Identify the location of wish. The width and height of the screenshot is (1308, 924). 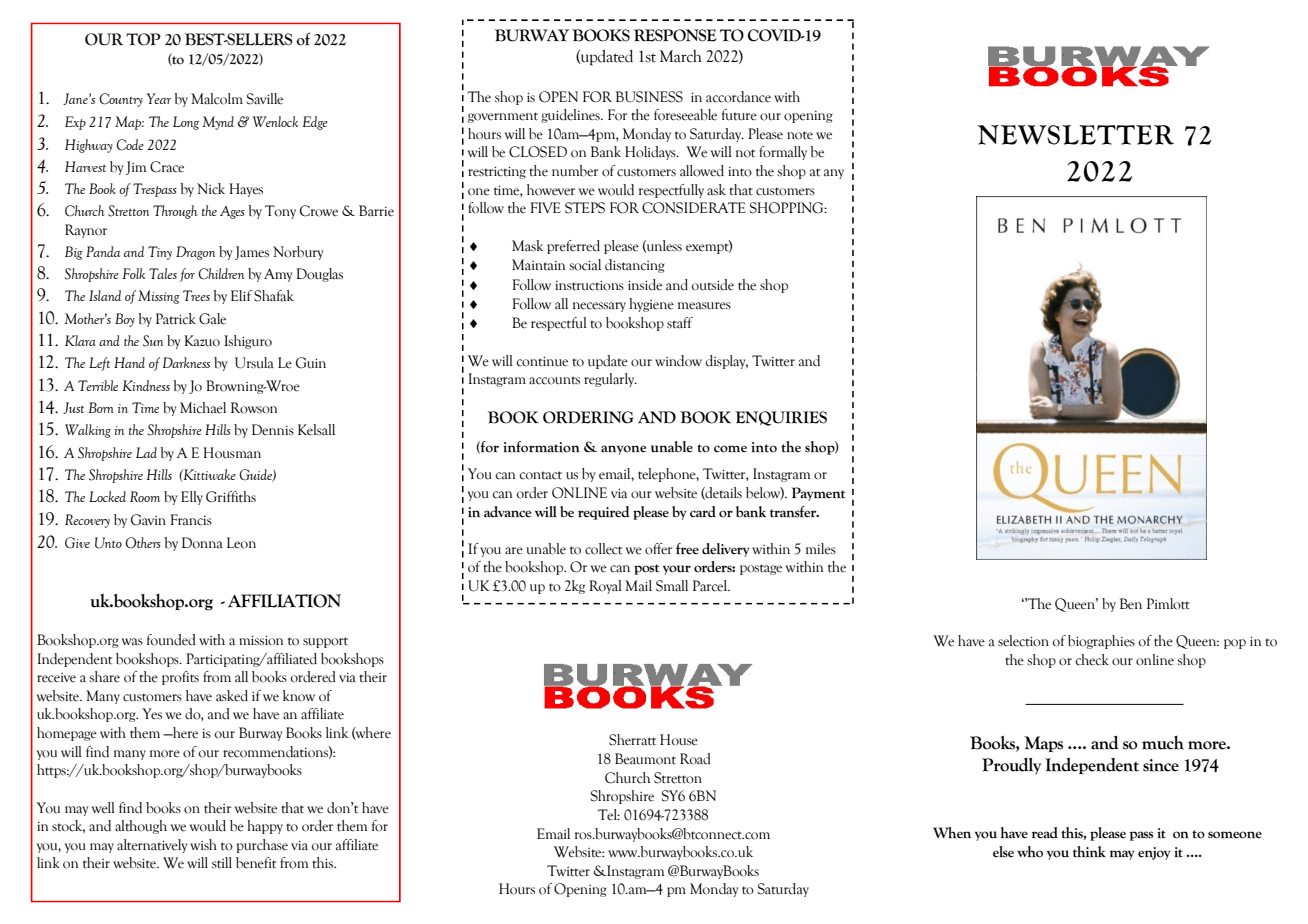
(203, 845).
